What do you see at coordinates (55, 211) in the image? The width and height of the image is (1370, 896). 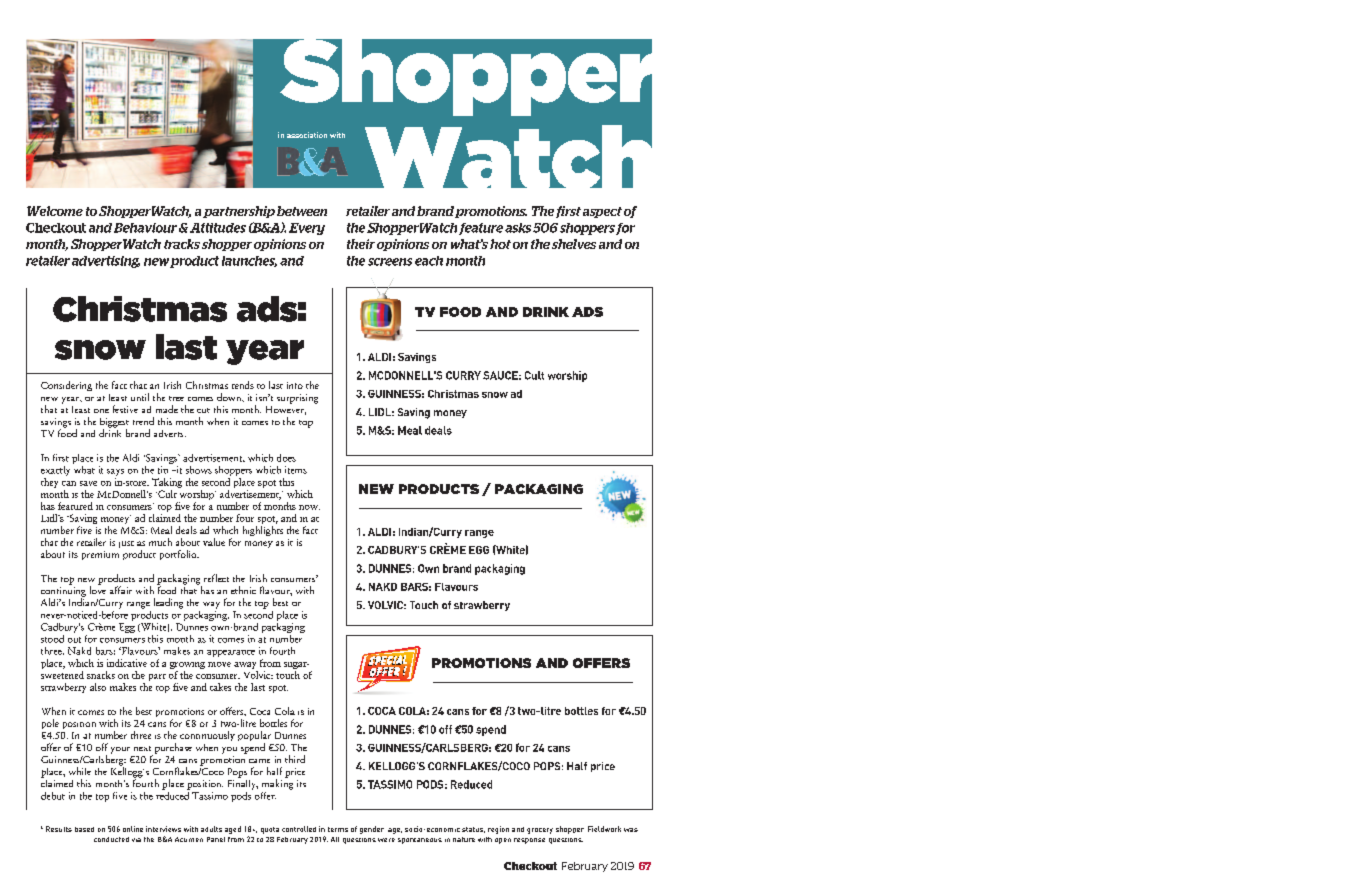 I see `Welcome` at bounding box center [55, 211].
